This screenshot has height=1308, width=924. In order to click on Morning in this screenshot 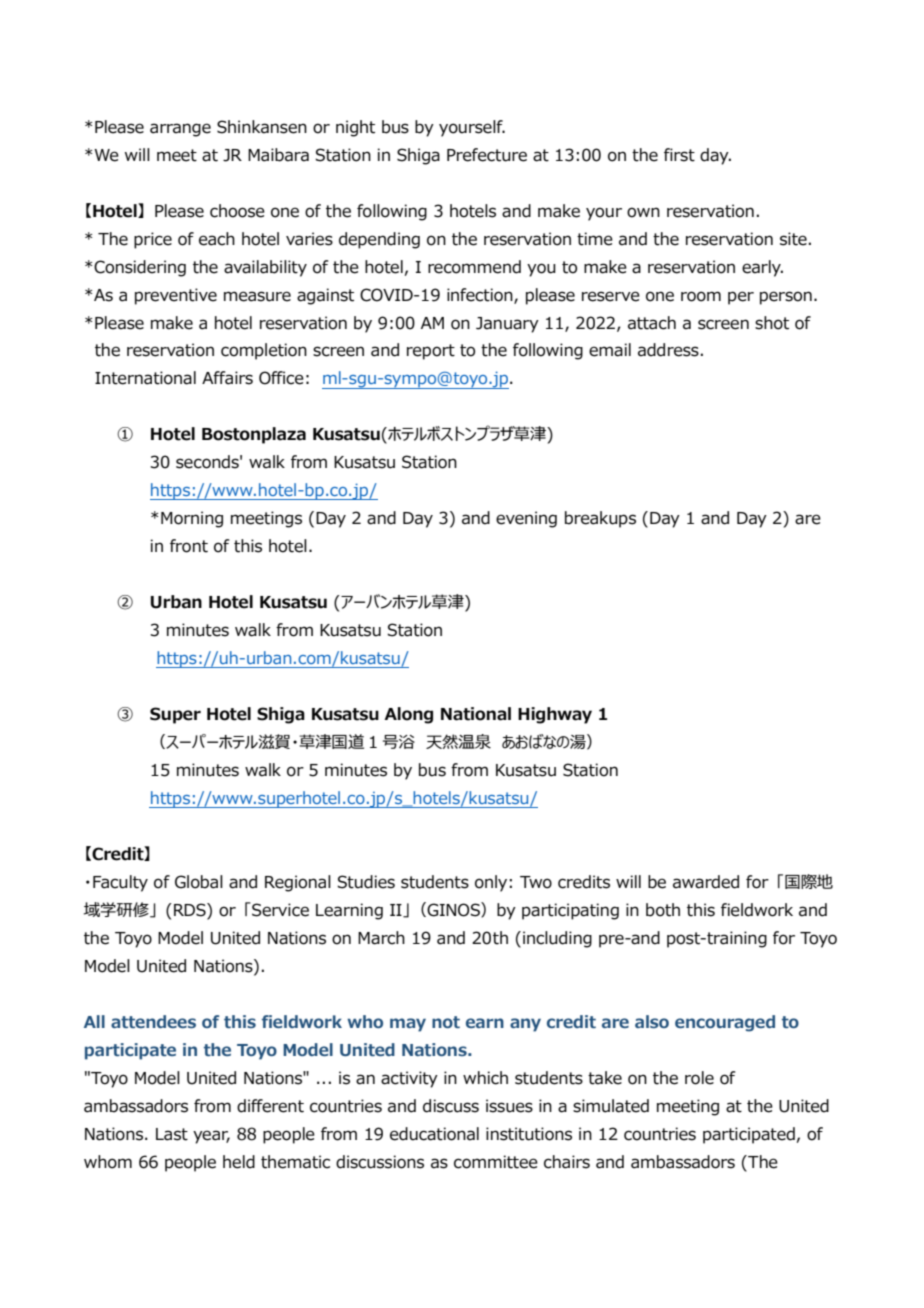, I will do `click(192, 519)`.
